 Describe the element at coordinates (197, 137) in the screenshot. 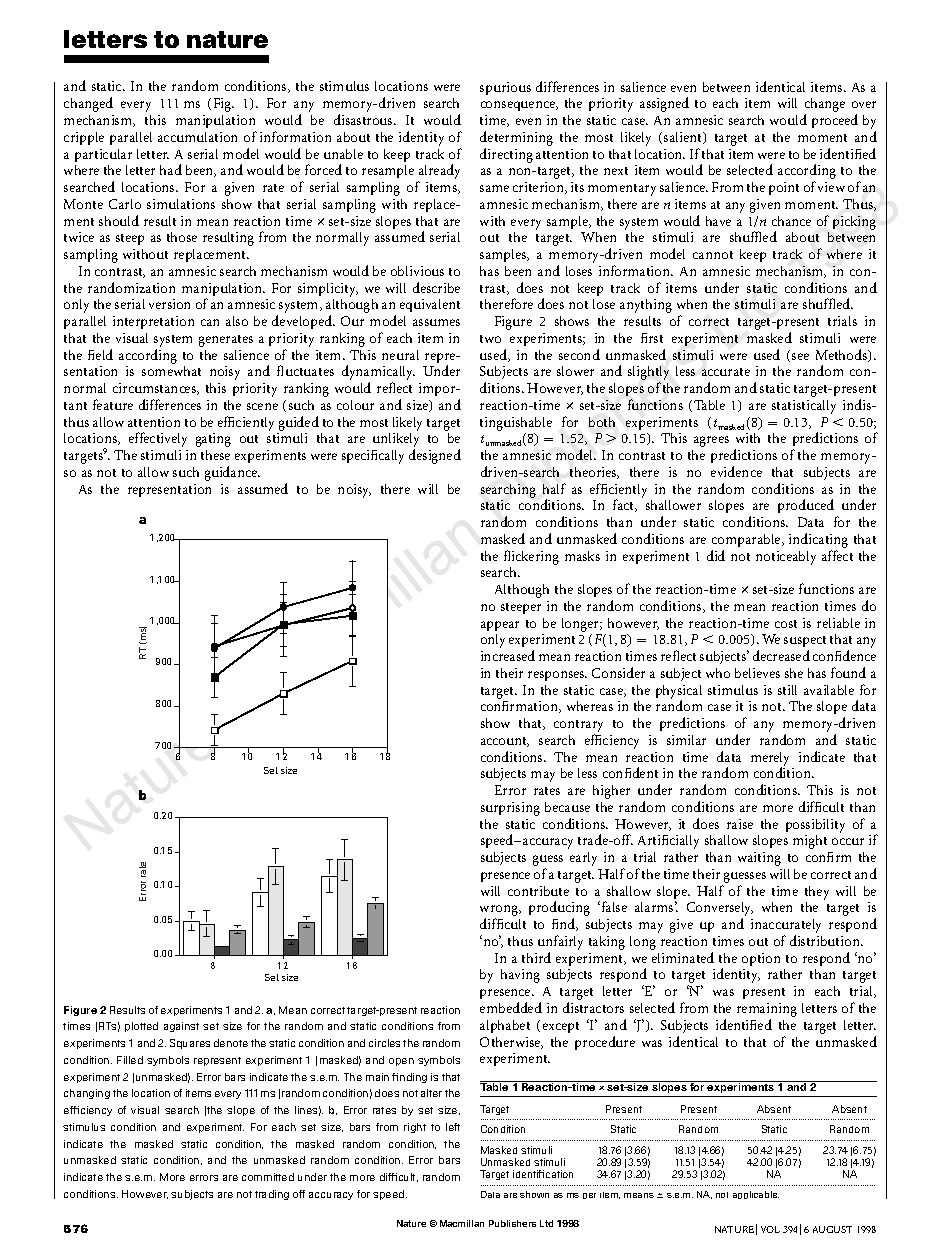

I see `accumulation` at that location.
